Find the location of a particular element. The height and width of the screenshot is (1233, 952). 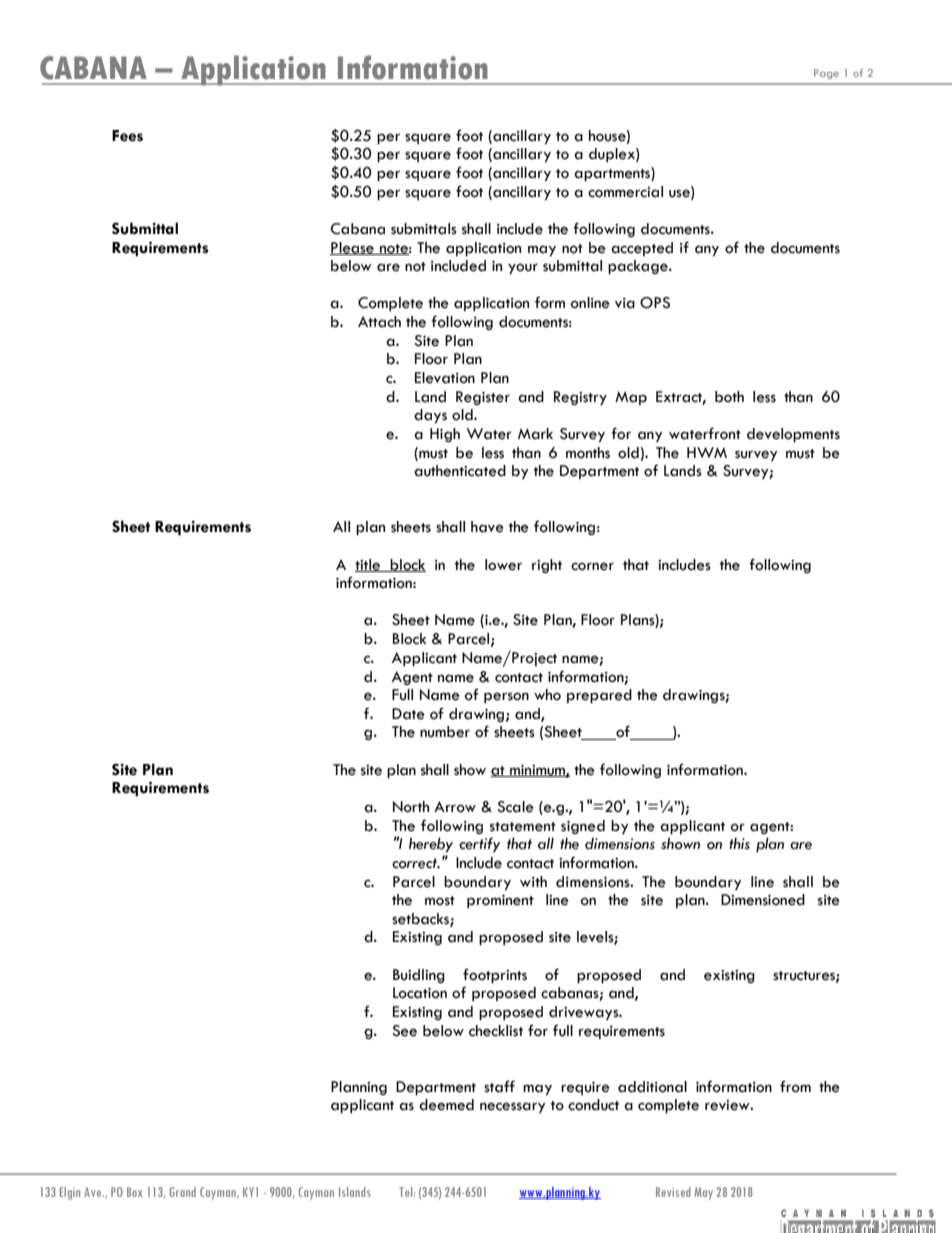

Buidling is located at coordinates (419, 976).
